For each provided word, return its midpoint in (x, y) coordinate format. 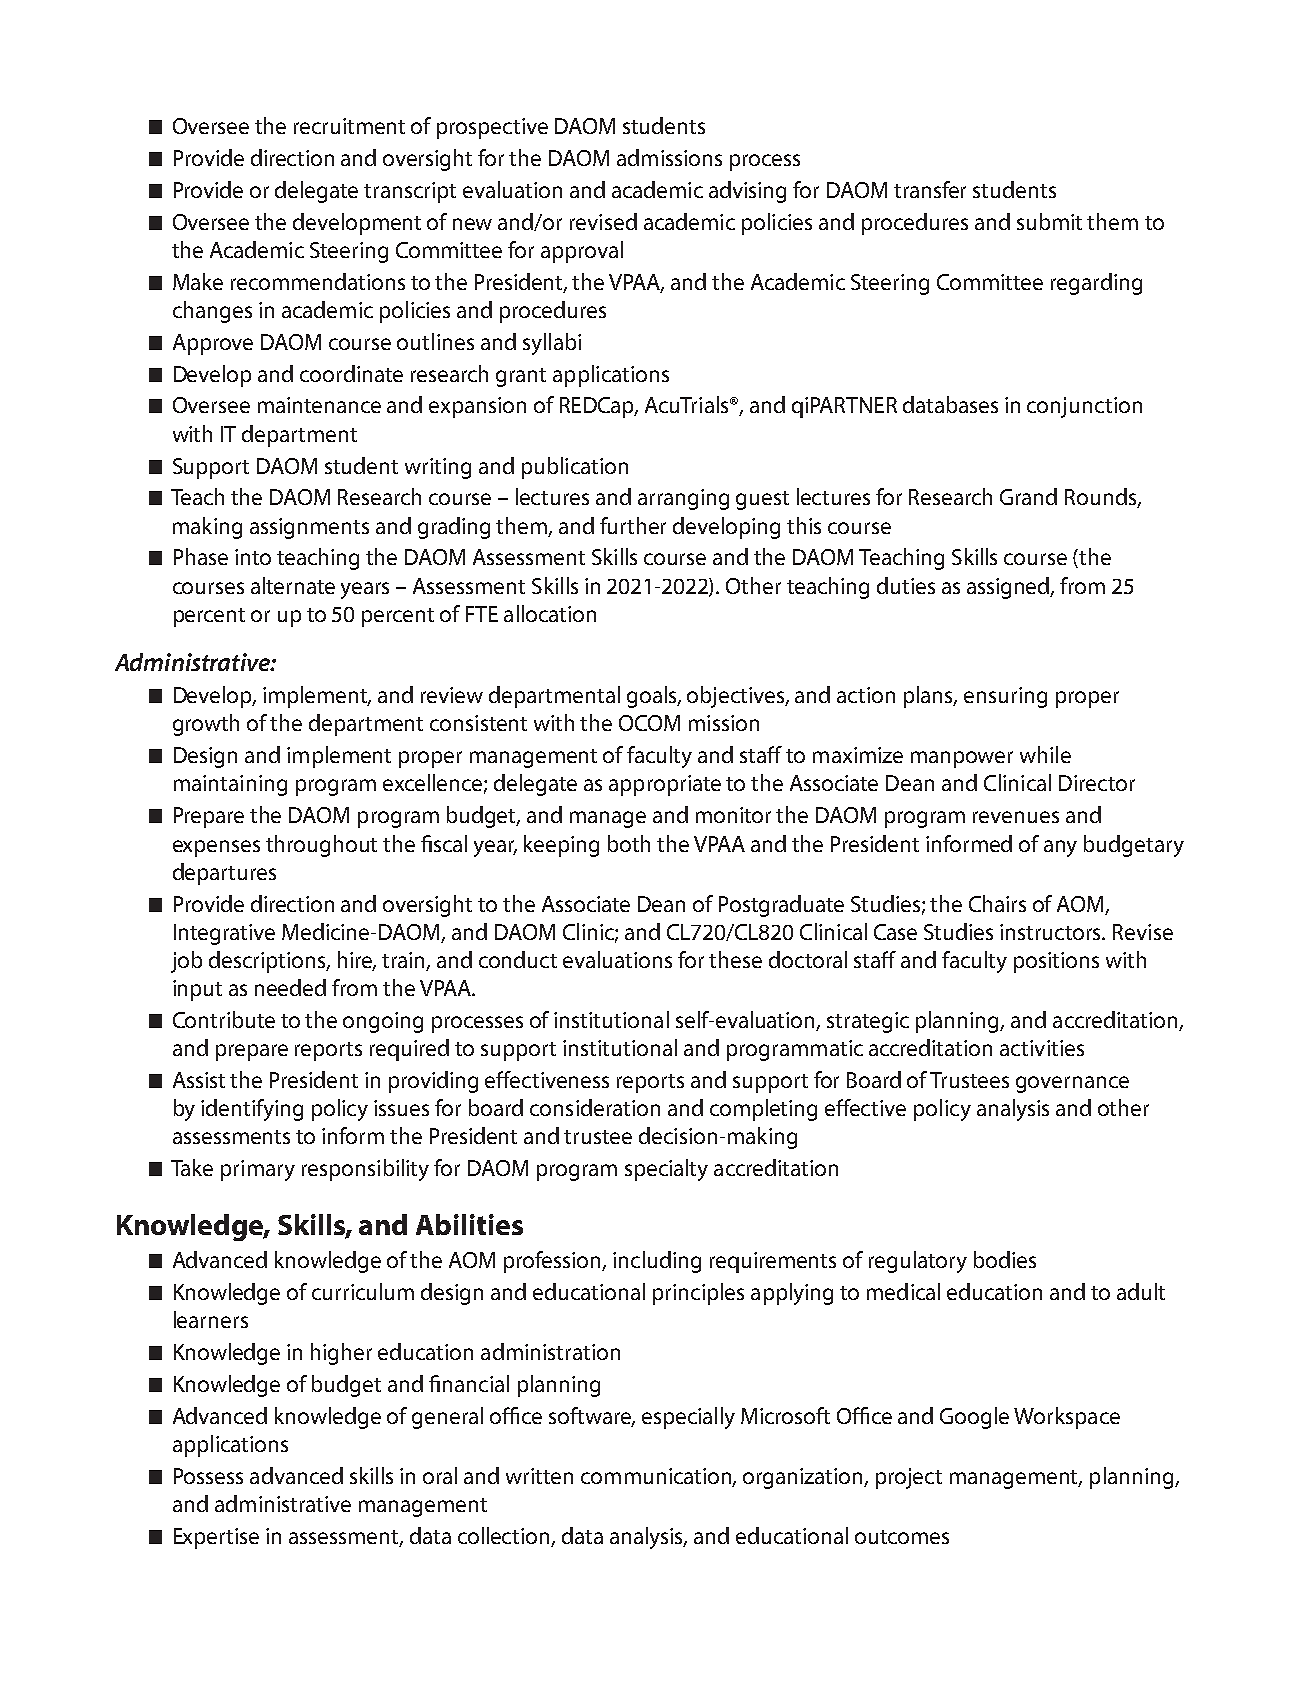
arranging (683, 499)
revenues (1016, 817)
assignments (309, 528)
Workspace (1067, 1418)
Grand (1028, 496)
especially (688, 1418)
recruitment (349, 126)
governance (1072, 1084)
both (629, 843)
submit (1049, 221)
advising (747, 192)
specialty (666, 1170)
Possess (208, 1476)
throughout (321, 846)
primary (258, 1170)
